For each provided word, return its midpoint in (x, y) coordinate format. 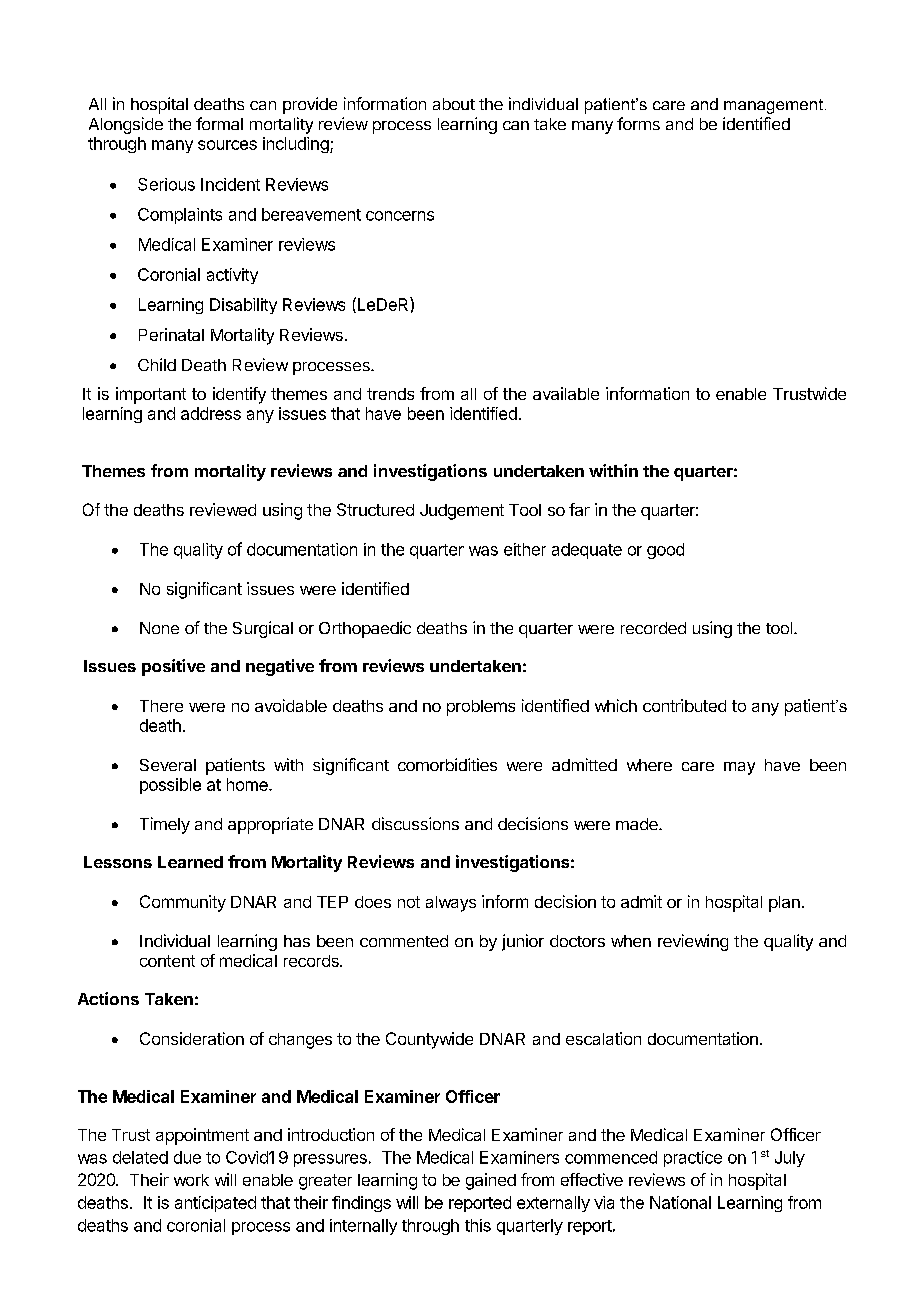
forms (638, 123)
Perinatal (171, 334)
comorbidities (447, 764)
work (191, 1180)
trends (390, 394)
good (665, 551)
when (631, 941)
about (454, 104)
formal (219, 123)
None (159, 628)
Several (168, 765)
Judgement (462, 512)
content (167, 961)
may (739, 768)
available (566, 393)
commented (404, 941)
